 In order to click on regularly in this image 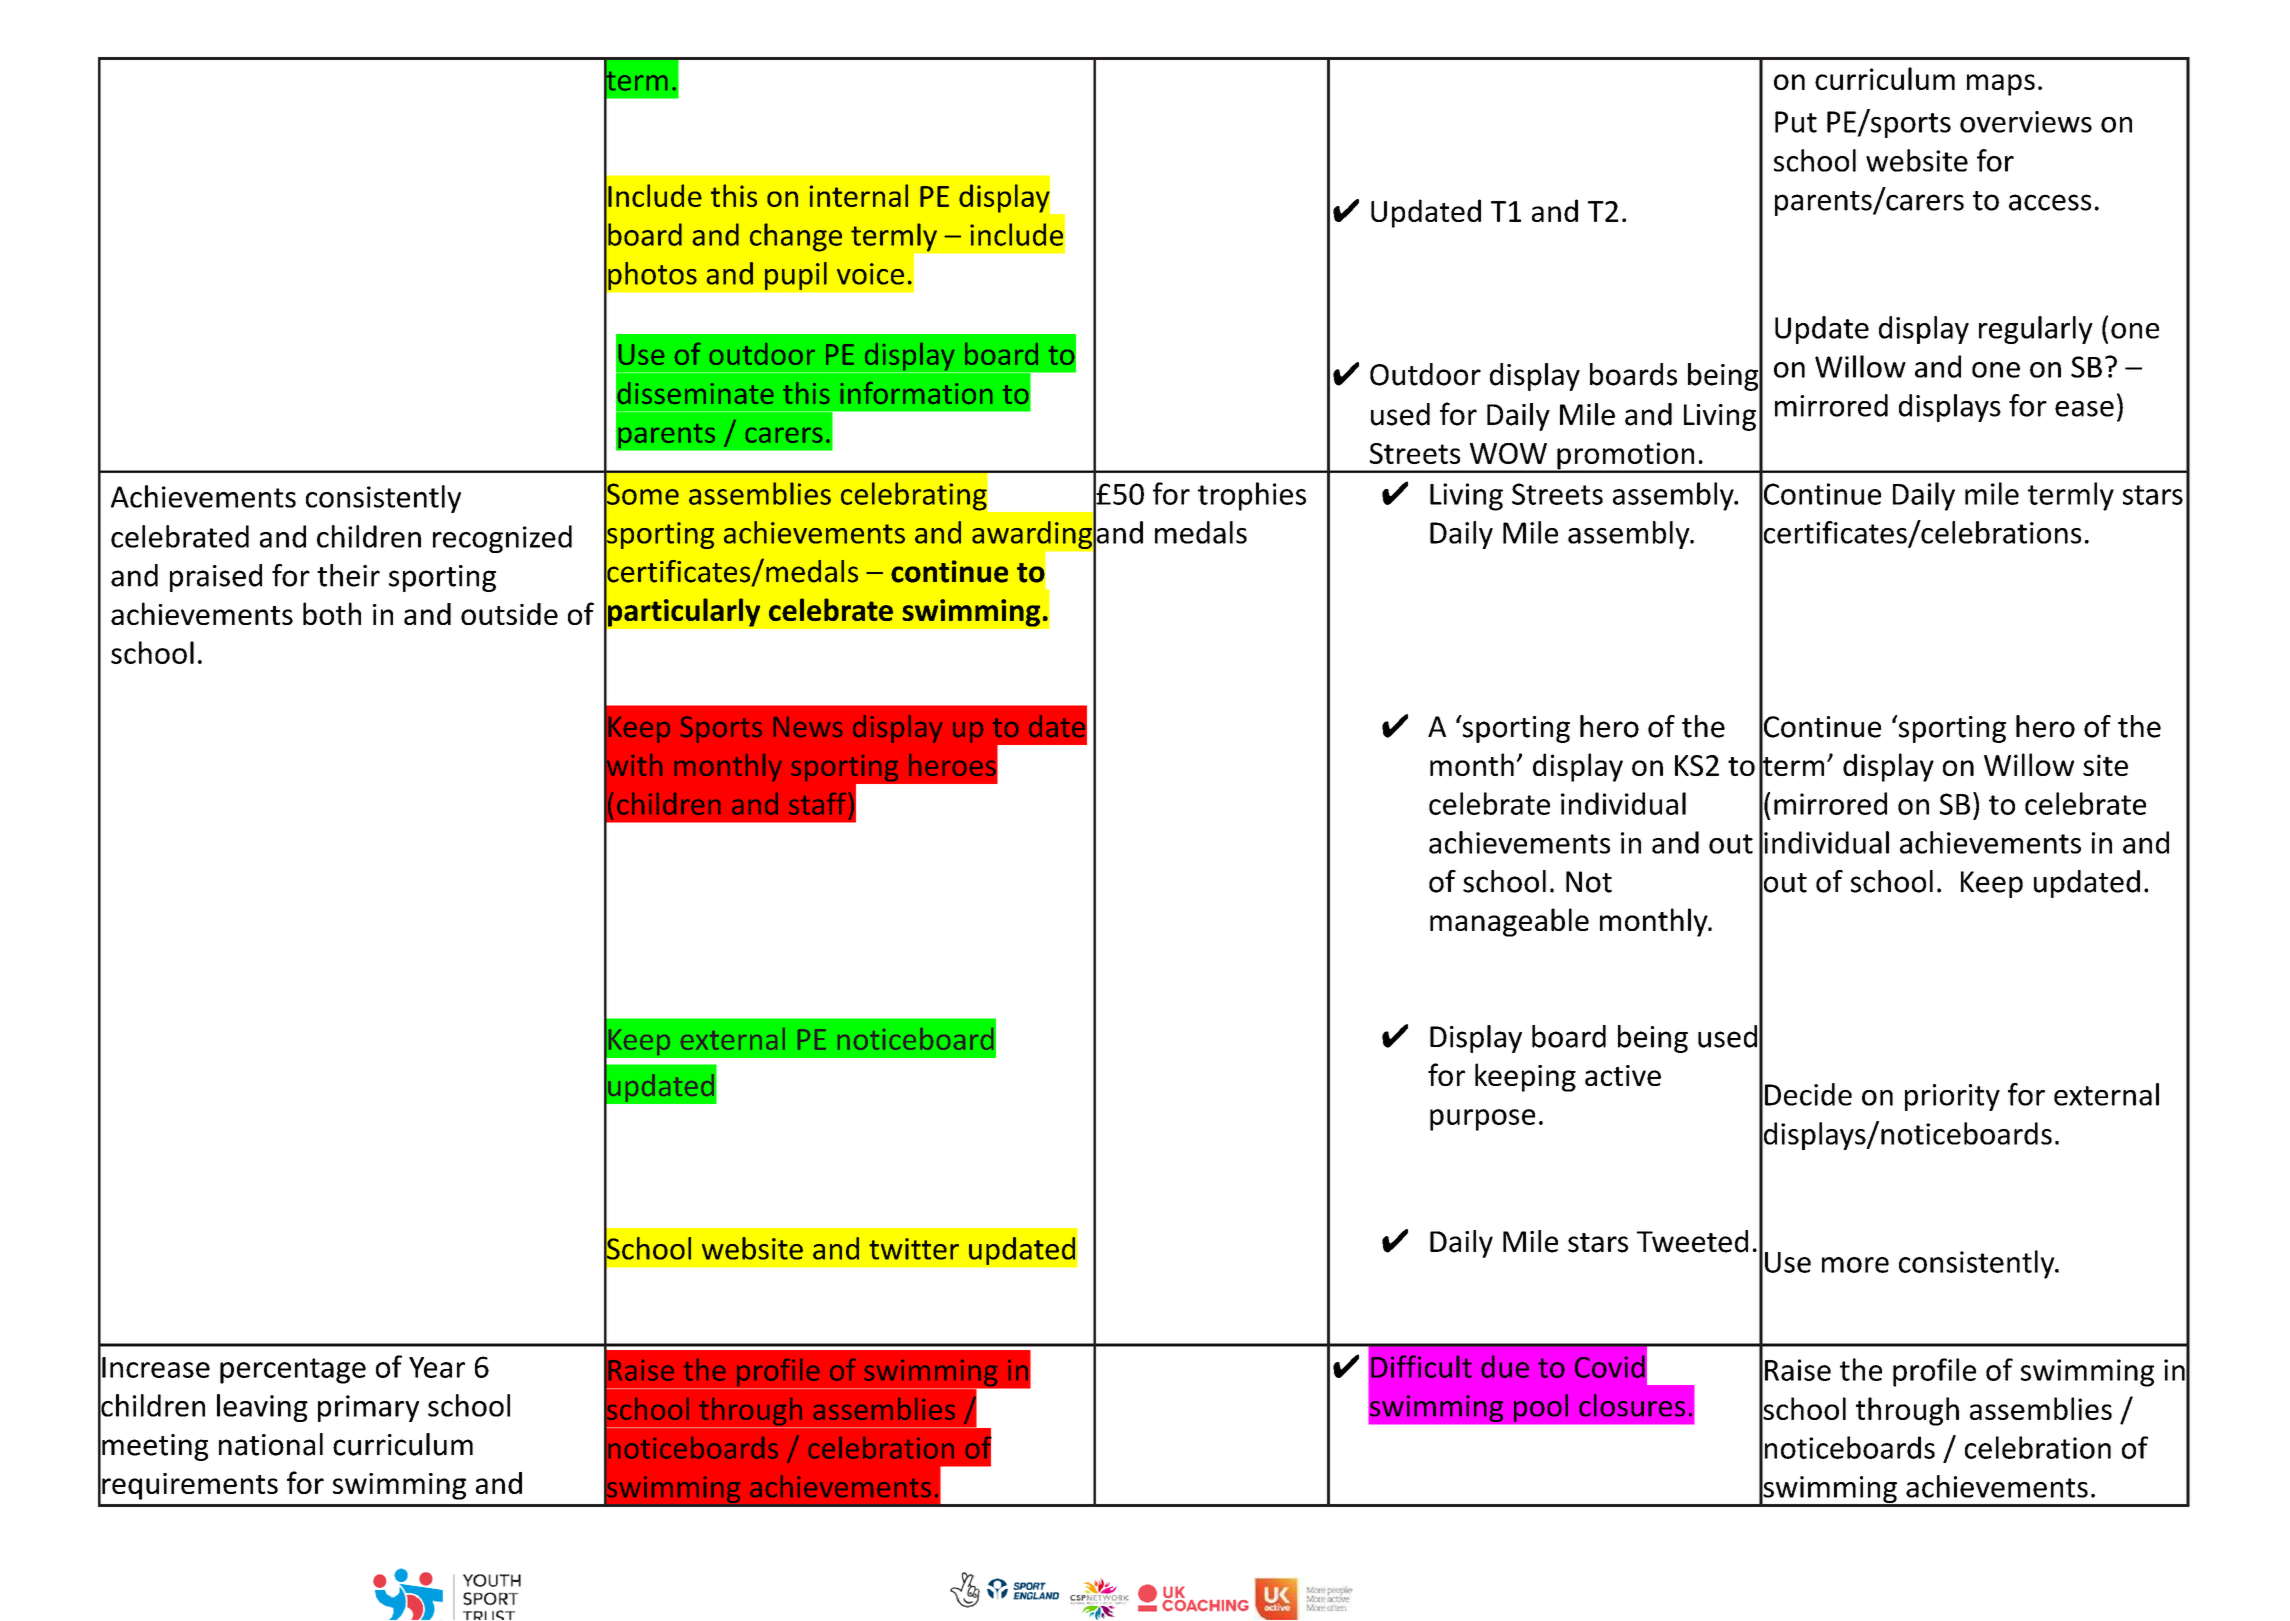, I will do `click(2036, 330)`.
